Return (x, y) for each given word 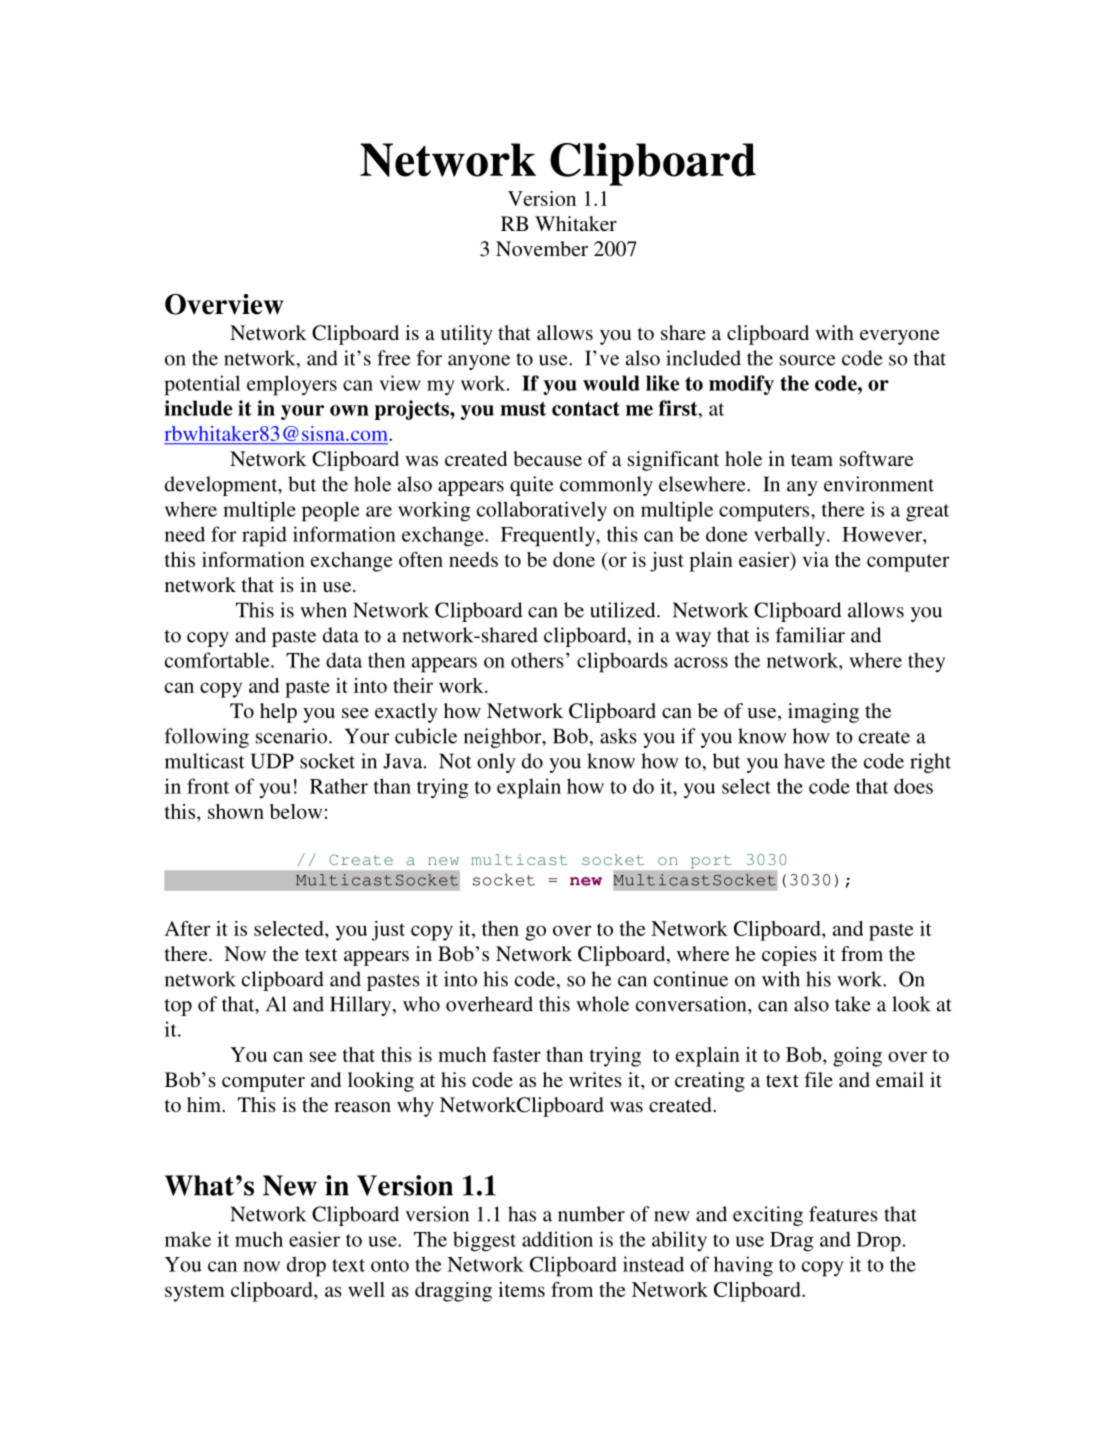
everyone (900, 337)
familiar (810, 635)
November (542, 248)
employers (292, 385)
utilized (624, 610)
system (195, 1293)
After (187, 928)
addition (557, 1239)
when (323, 610)
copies (789, 956)
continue (691, 979)
